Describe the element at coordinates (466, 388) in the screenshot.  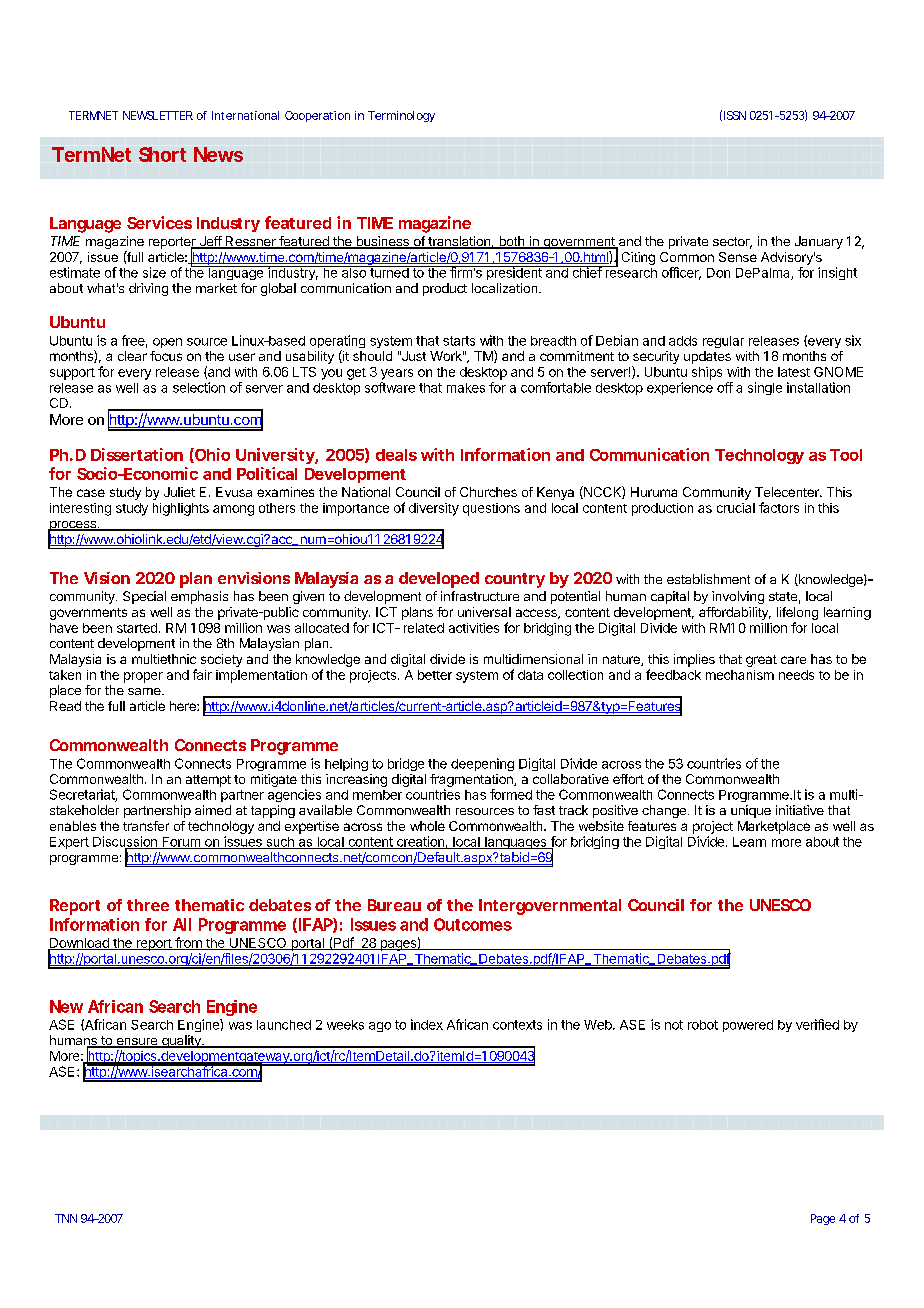
I see `makes` at that location.
